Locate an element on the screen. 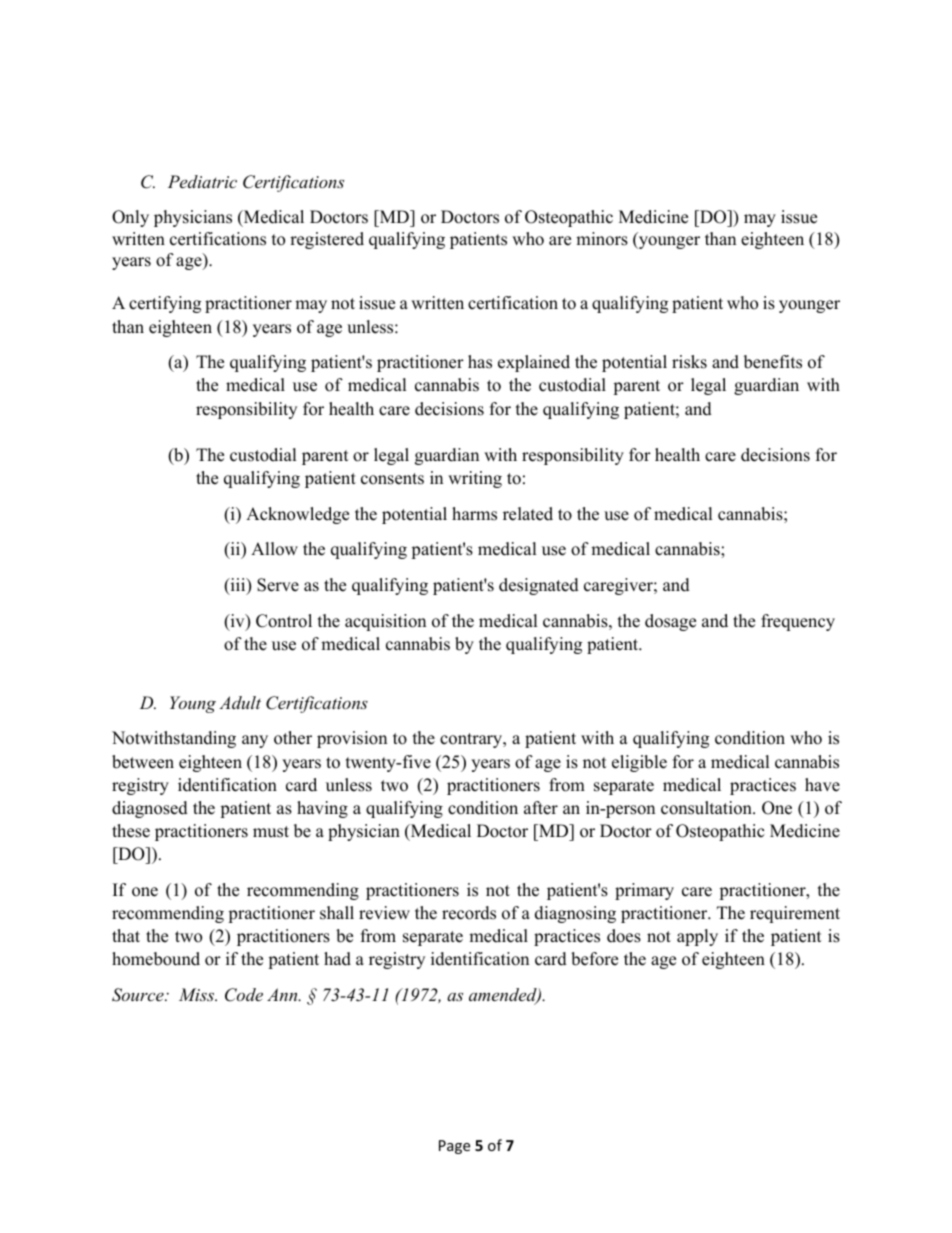 Image resolution: width=952 pixels, height=1233 pixels. Miss is located at coordinates (198, 994).
